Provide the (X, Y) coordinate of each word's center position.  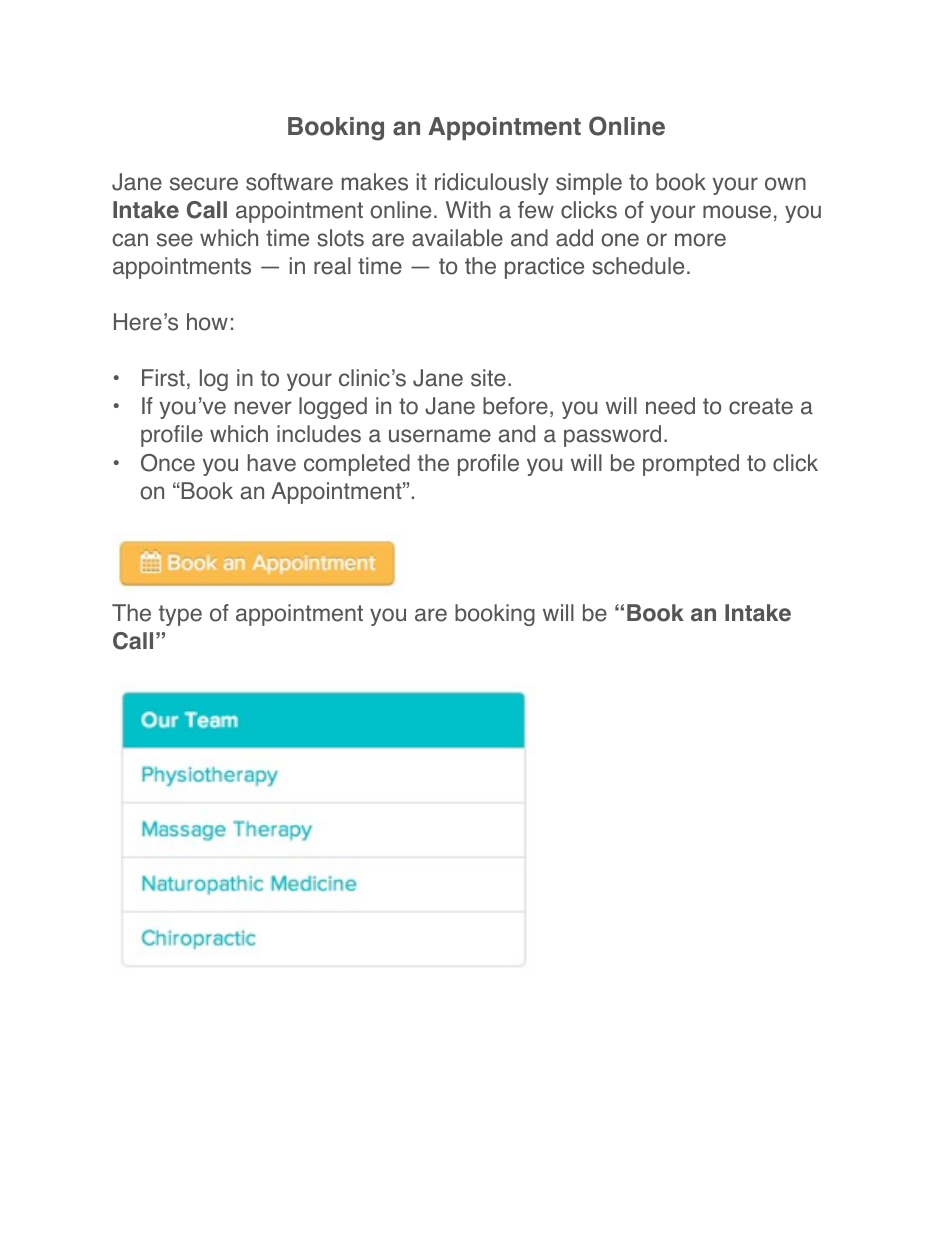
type (180, 615)
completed (357, 465)
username (440, 436)
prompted (691, 465)
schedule (638, 266)
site (488, 378)
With (468, 209)
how (207, 322)
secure (204, 184)
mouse (737, 212)
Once (168, 463)
